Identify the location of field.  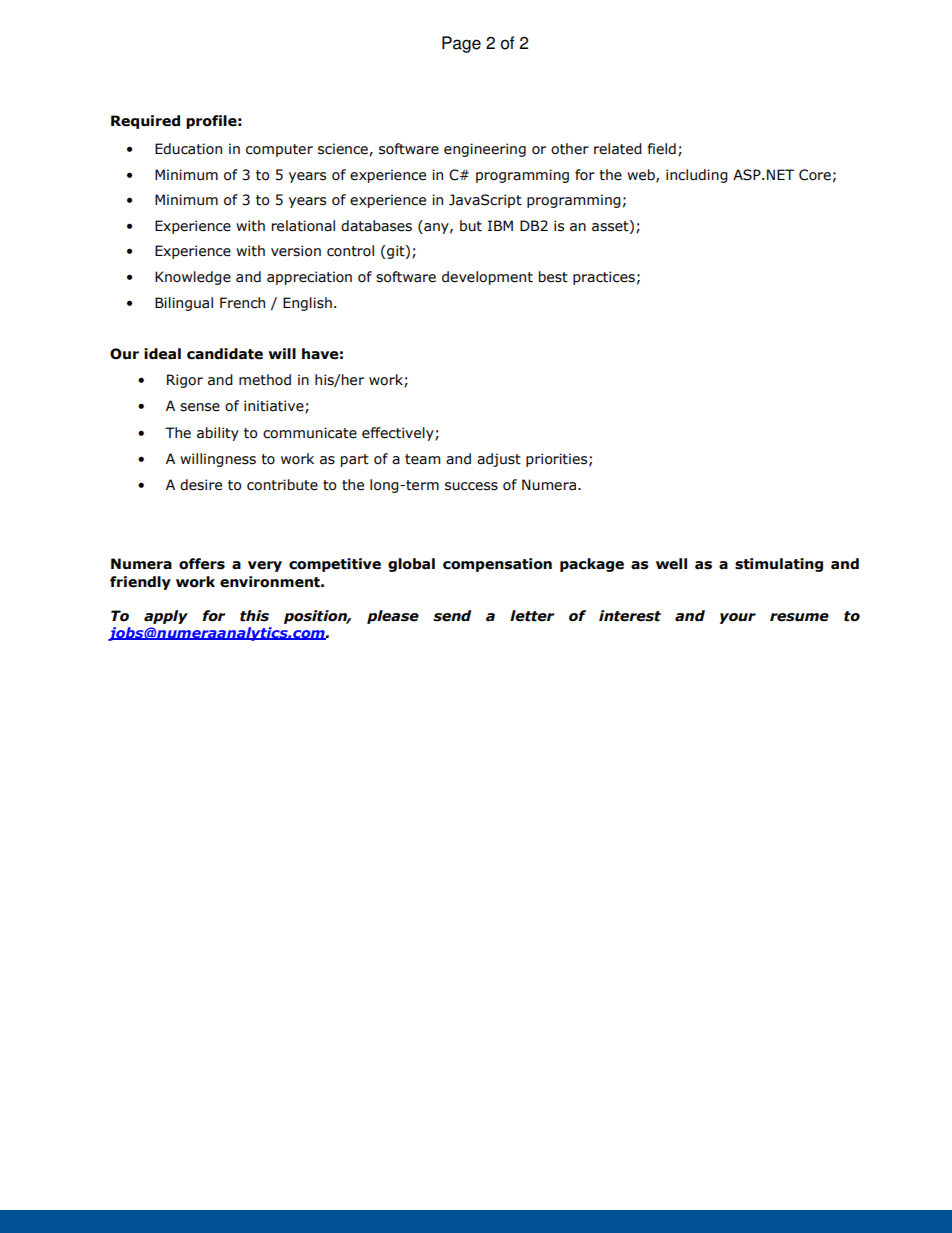
(662, 149).
